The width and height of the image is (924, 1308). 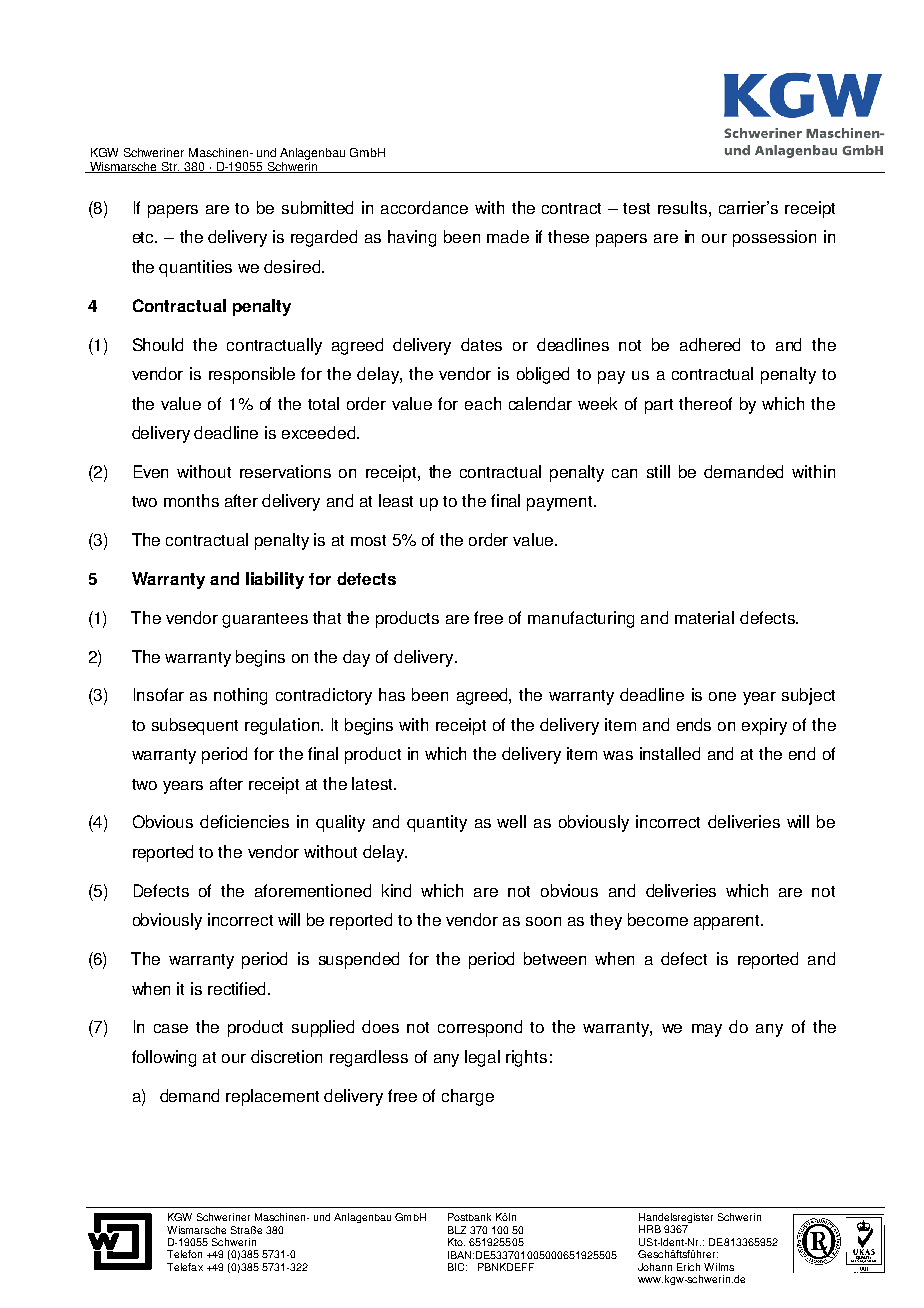 I want to click on Kto, so click(x=456, y=1242).
